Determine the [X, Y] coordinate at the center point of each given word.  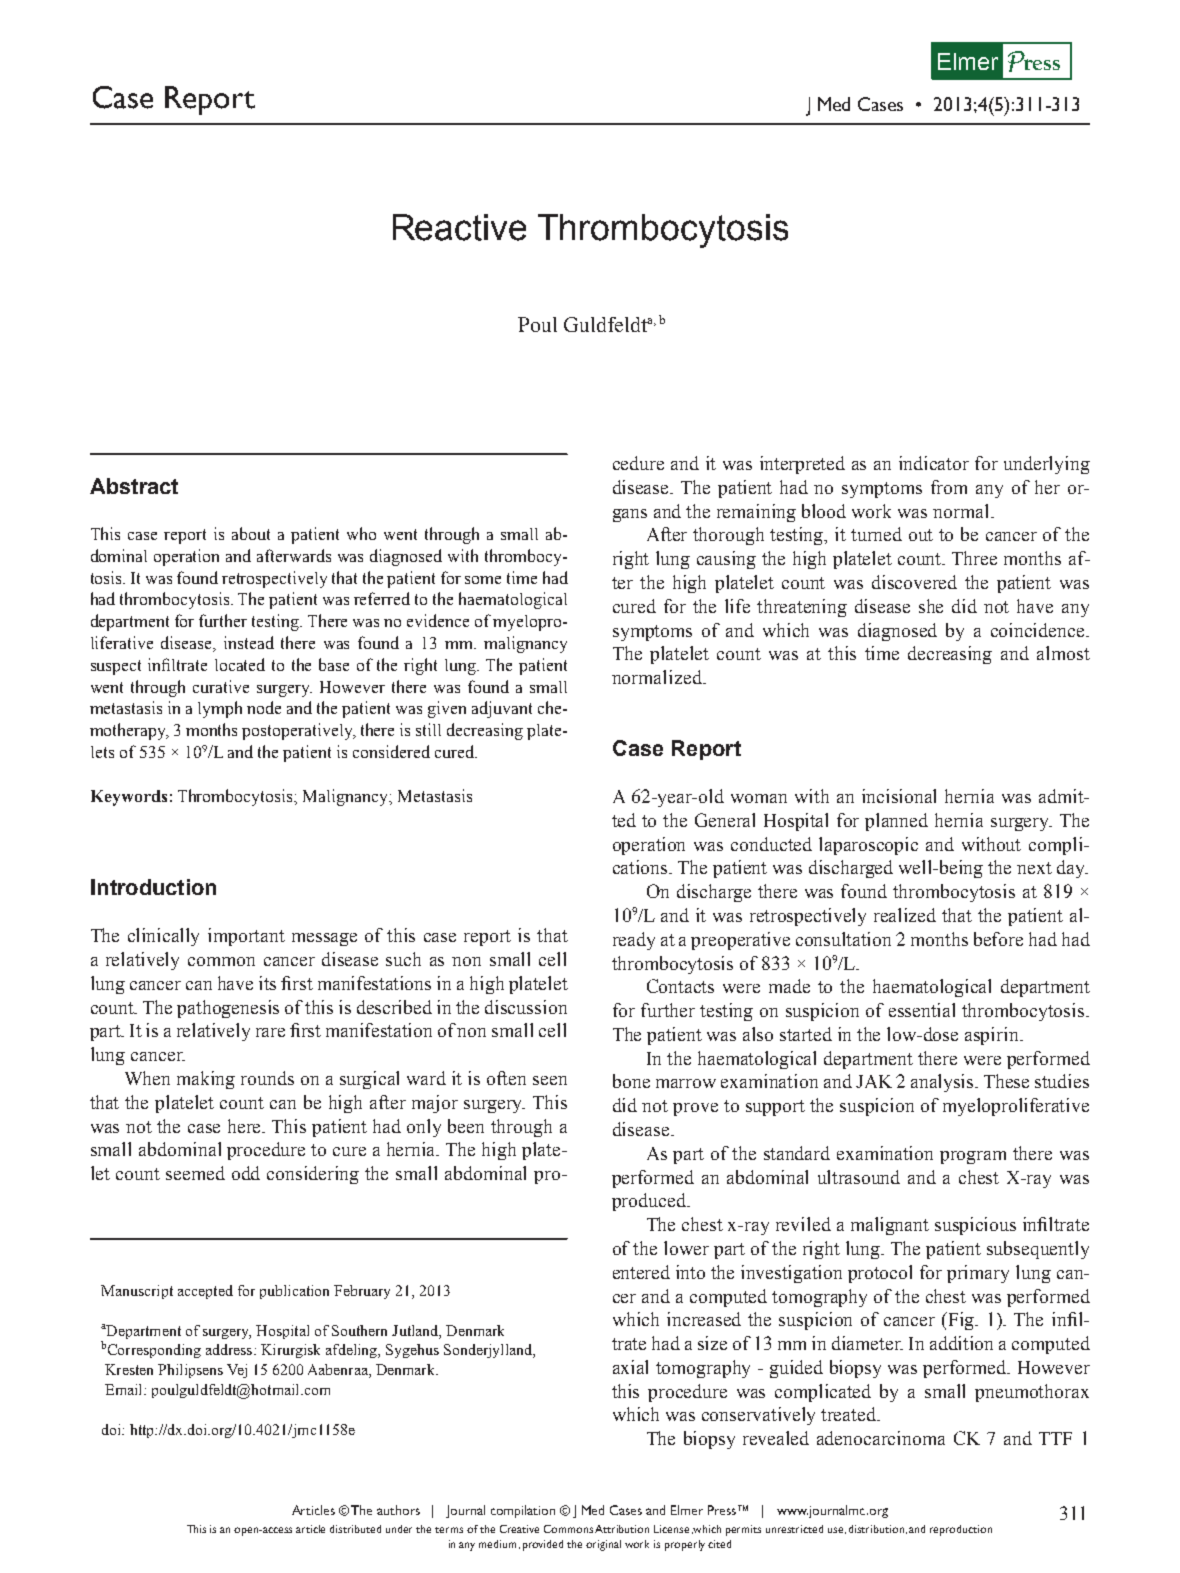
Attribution [622, 1529]
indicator [934, 463]
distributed [355, 1529]
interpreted [802, 465]
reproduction [961, 1530]
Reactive [459, 227]
